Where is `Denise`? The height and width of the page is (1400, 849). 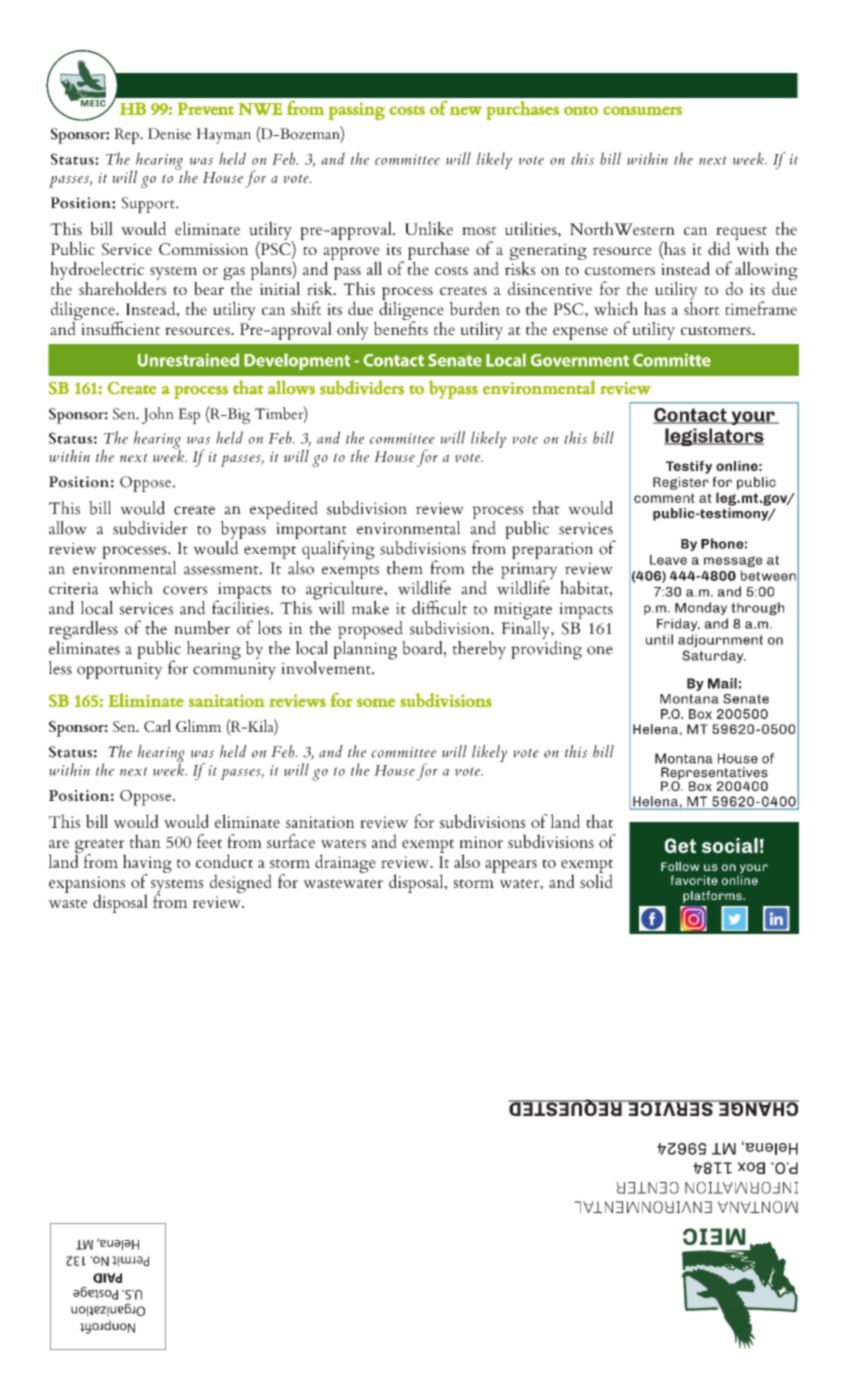
Denise is located at coordinates (169, 134).
